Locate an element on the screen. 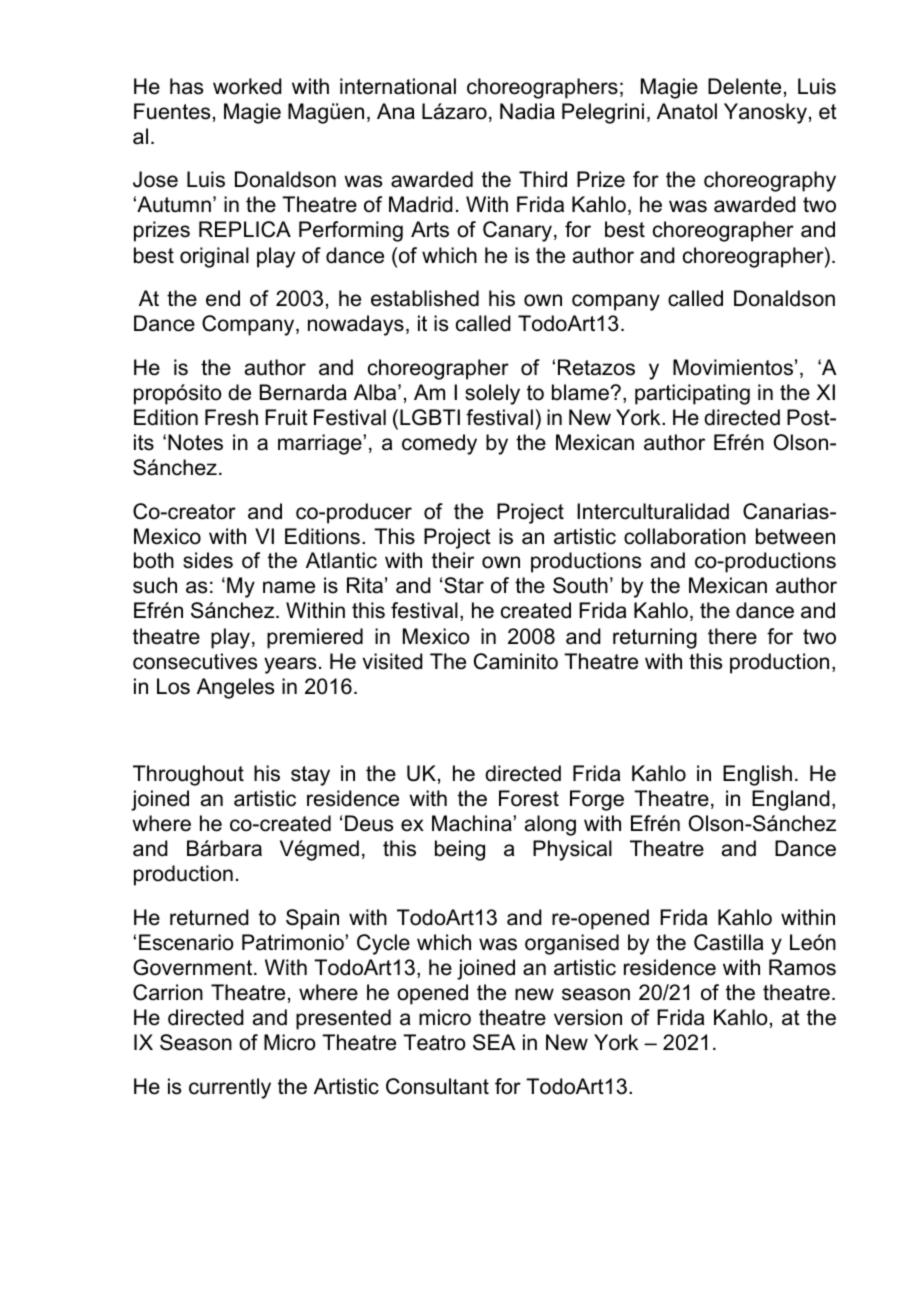 This screenshot has height=1308, width=924. Throughout is located at coordinates (188, 775).
